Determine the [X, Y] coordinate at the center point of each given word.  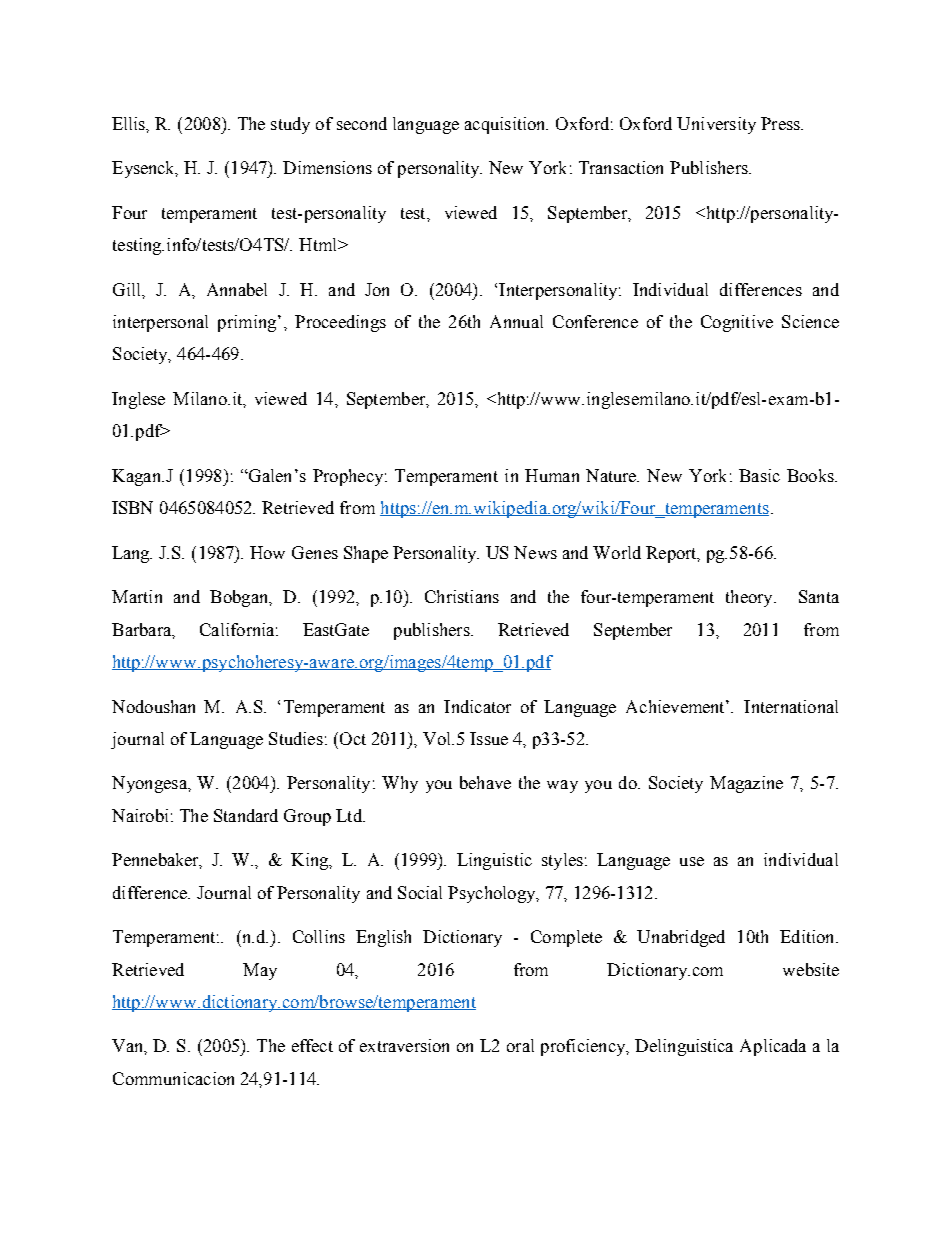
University [716, 125]
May [260, 971]
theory [750, 598]
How [267, 552]
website [811, 969]
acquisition [506, 125]
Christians [462, 596]
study [290, 125]
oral [520, 1045]
